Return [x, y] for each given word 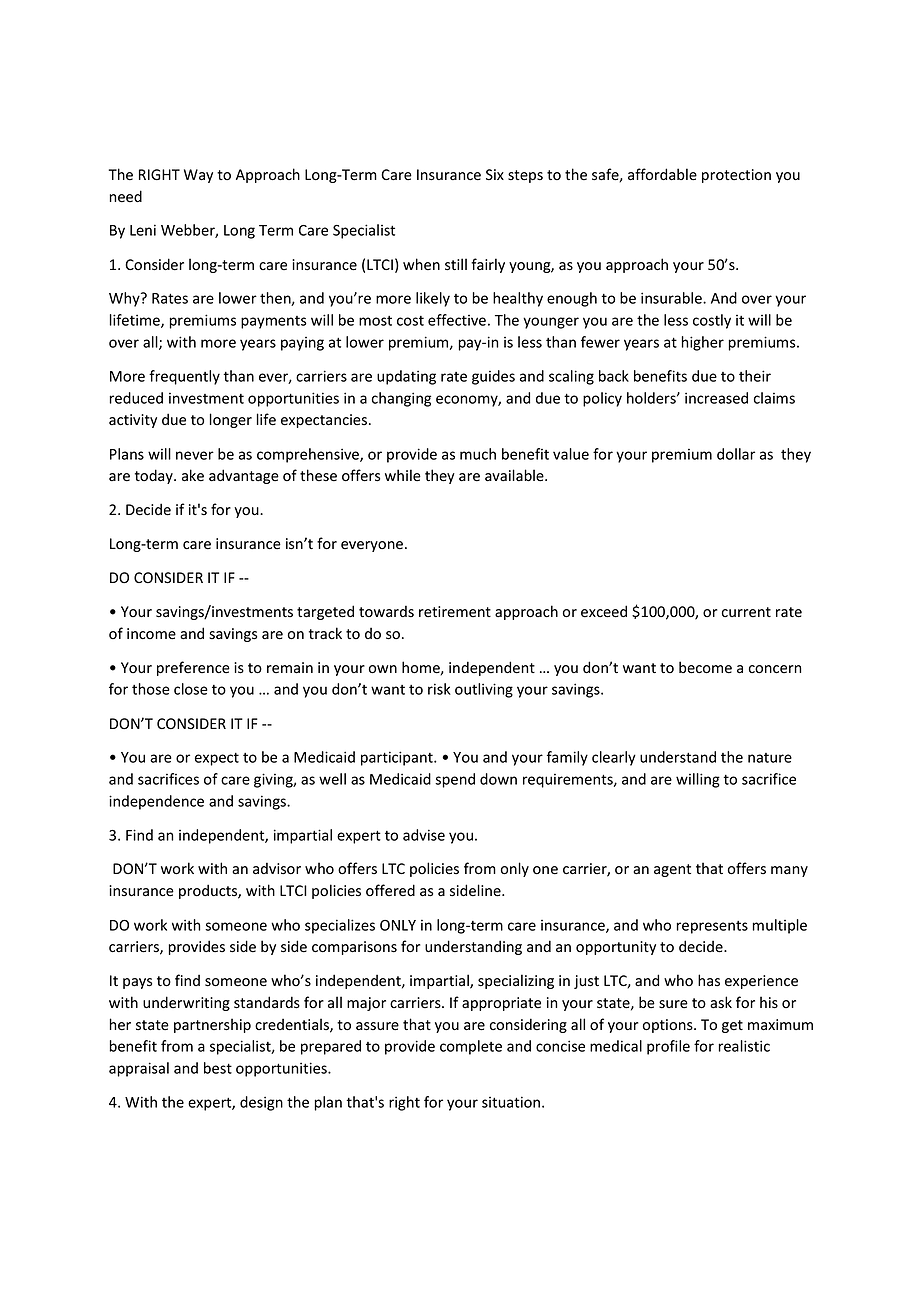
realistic [744, 1046]
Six [495, 174]
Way [198, 176]
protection [736, 176]
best [218, 1068]
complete [471, 1047]
